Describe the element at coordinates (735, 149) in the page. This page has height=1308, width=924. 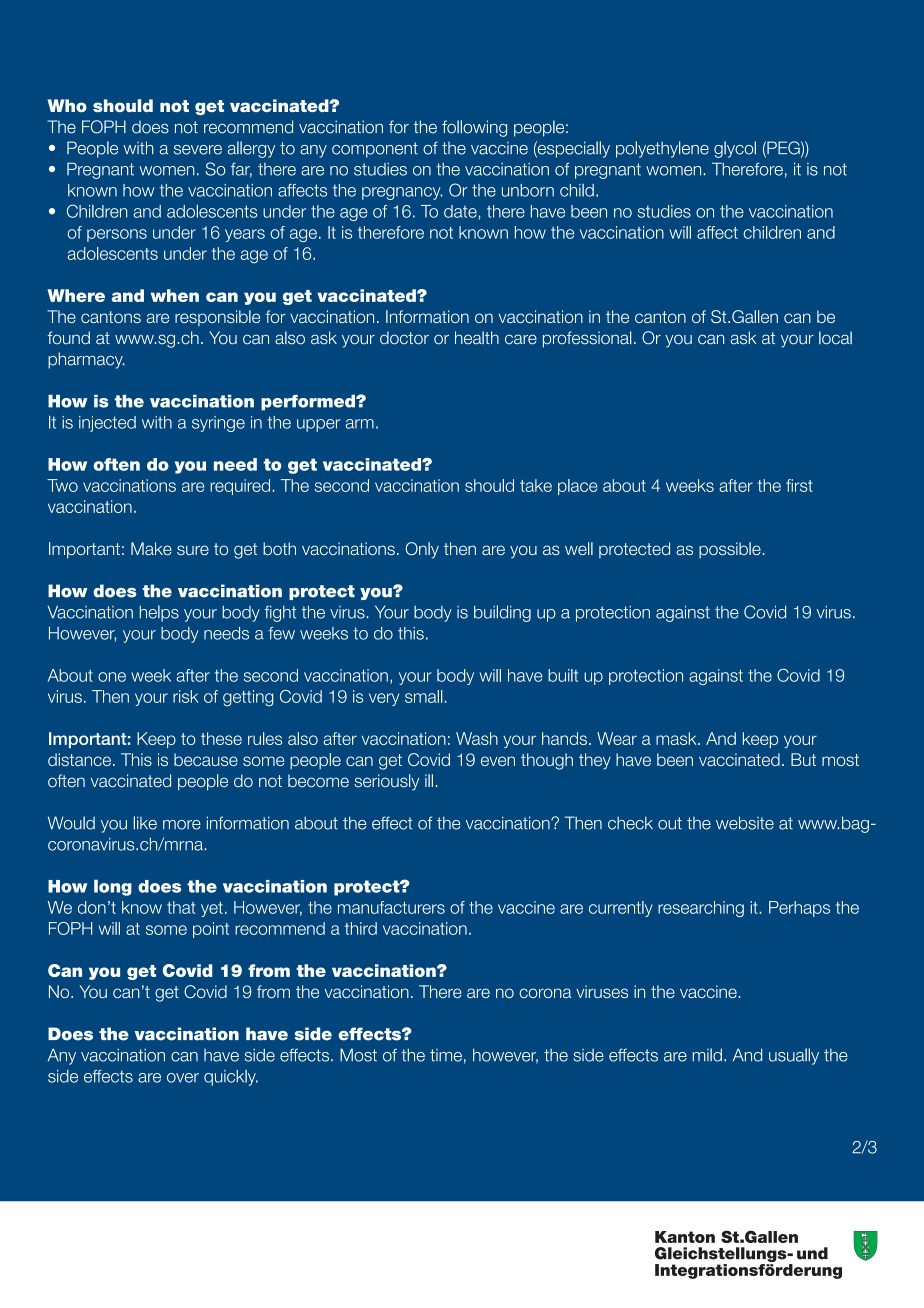
I see `glycol` at that location.
